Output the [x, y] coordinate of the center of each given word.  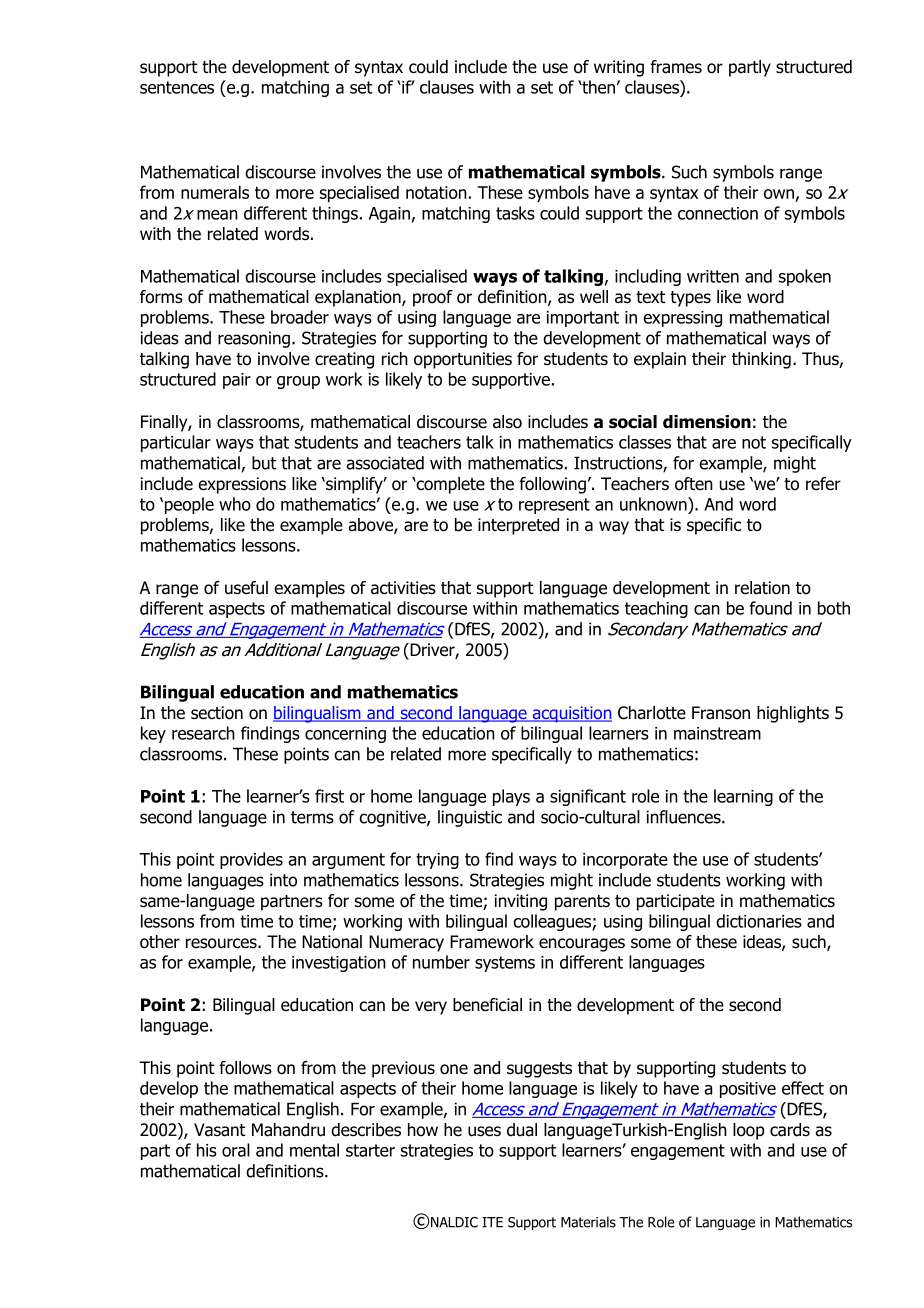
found [770, 608]
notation [436, 192]
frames [676, 67]
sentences [177, 87]
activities [403, 588]
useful [246, 588]
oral [236, 1150]
